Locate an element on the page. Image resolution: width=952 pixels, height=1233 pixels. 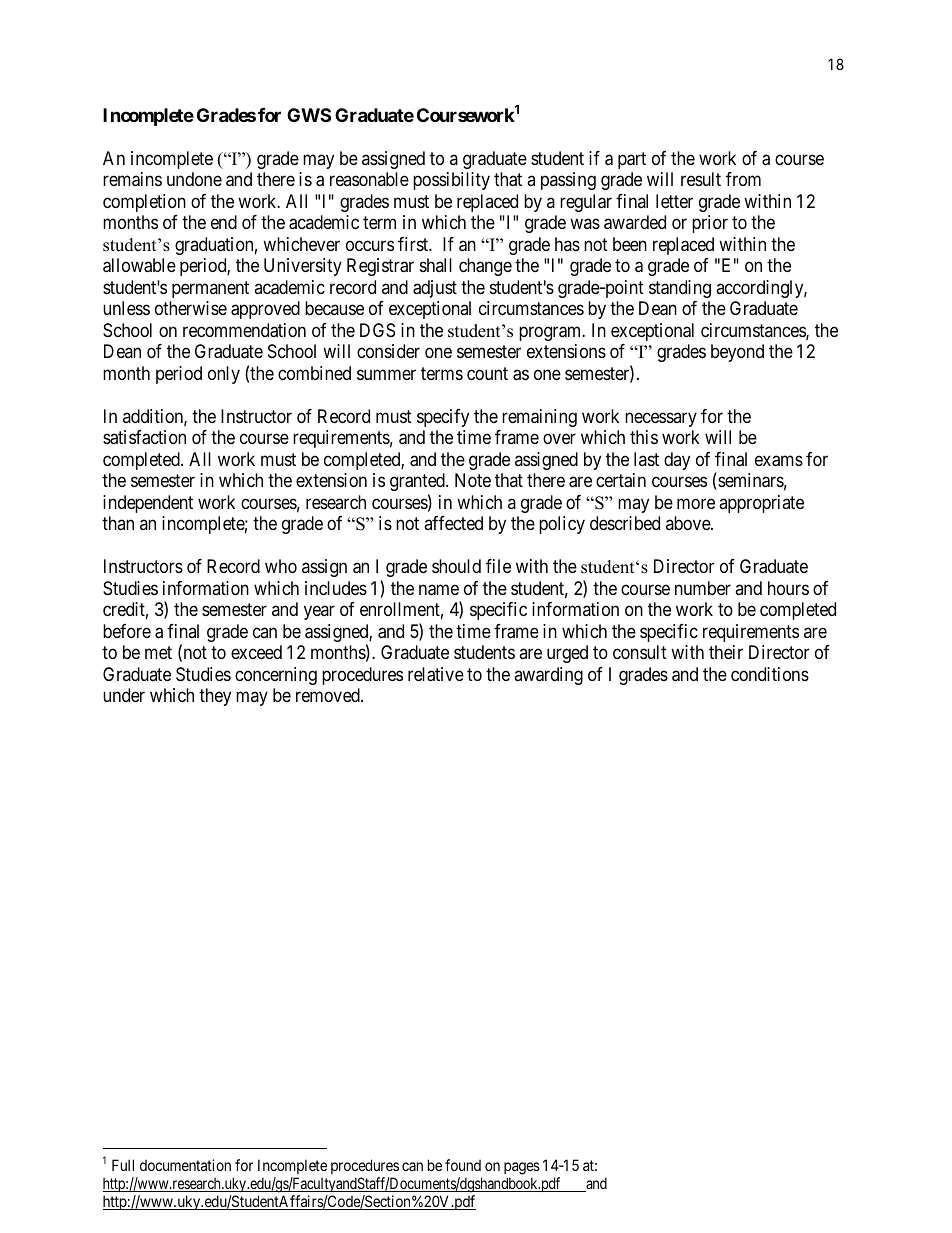
documentation is located at coordinates (185, 1165).
